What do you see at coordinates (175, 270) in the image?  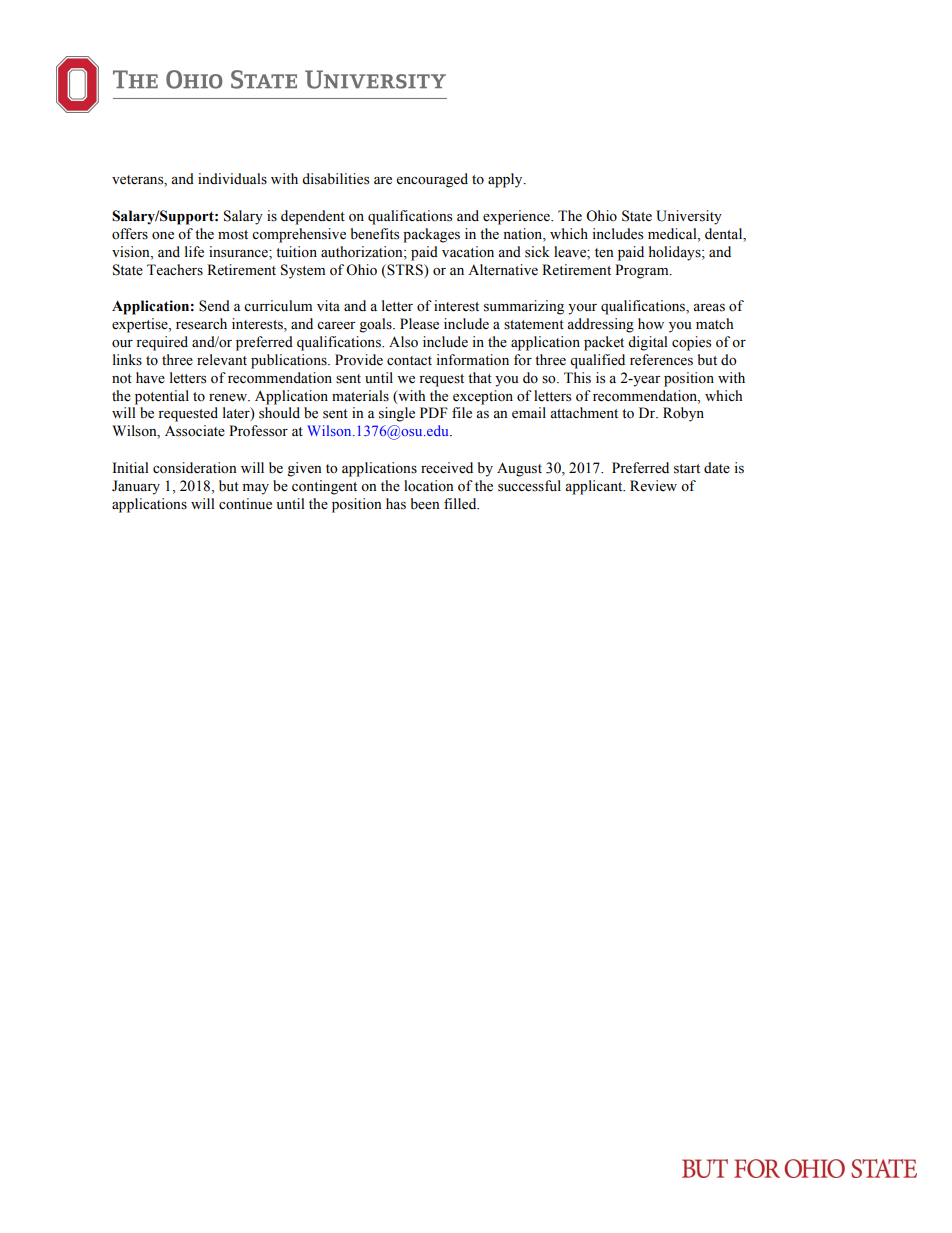 I see `Teachers` at bounding box center [175, 270].
